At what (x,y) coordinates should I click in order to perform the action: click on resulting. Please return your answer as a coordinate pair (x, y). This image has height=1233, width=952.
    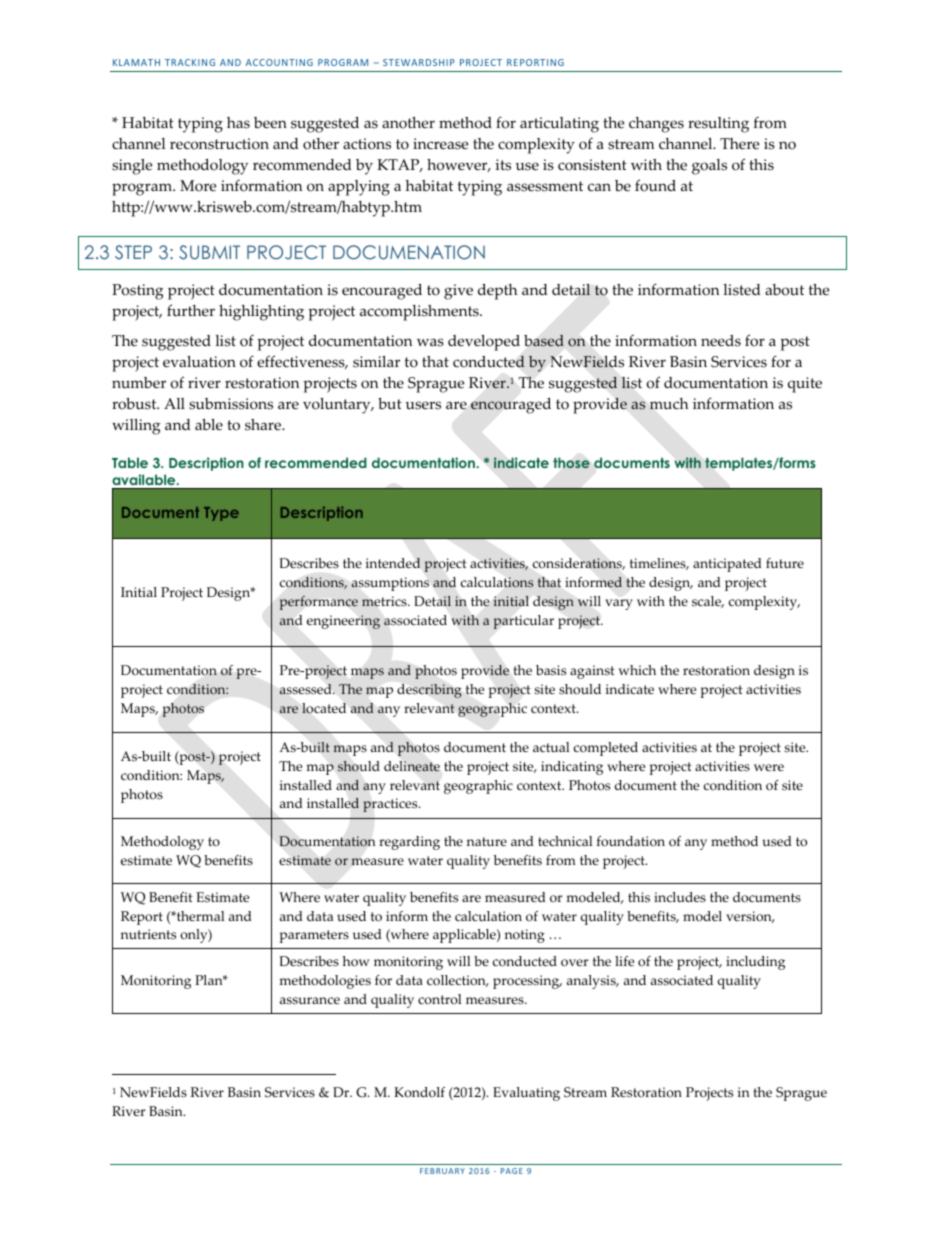
    Looking at the image, I should click on (718, 125).
